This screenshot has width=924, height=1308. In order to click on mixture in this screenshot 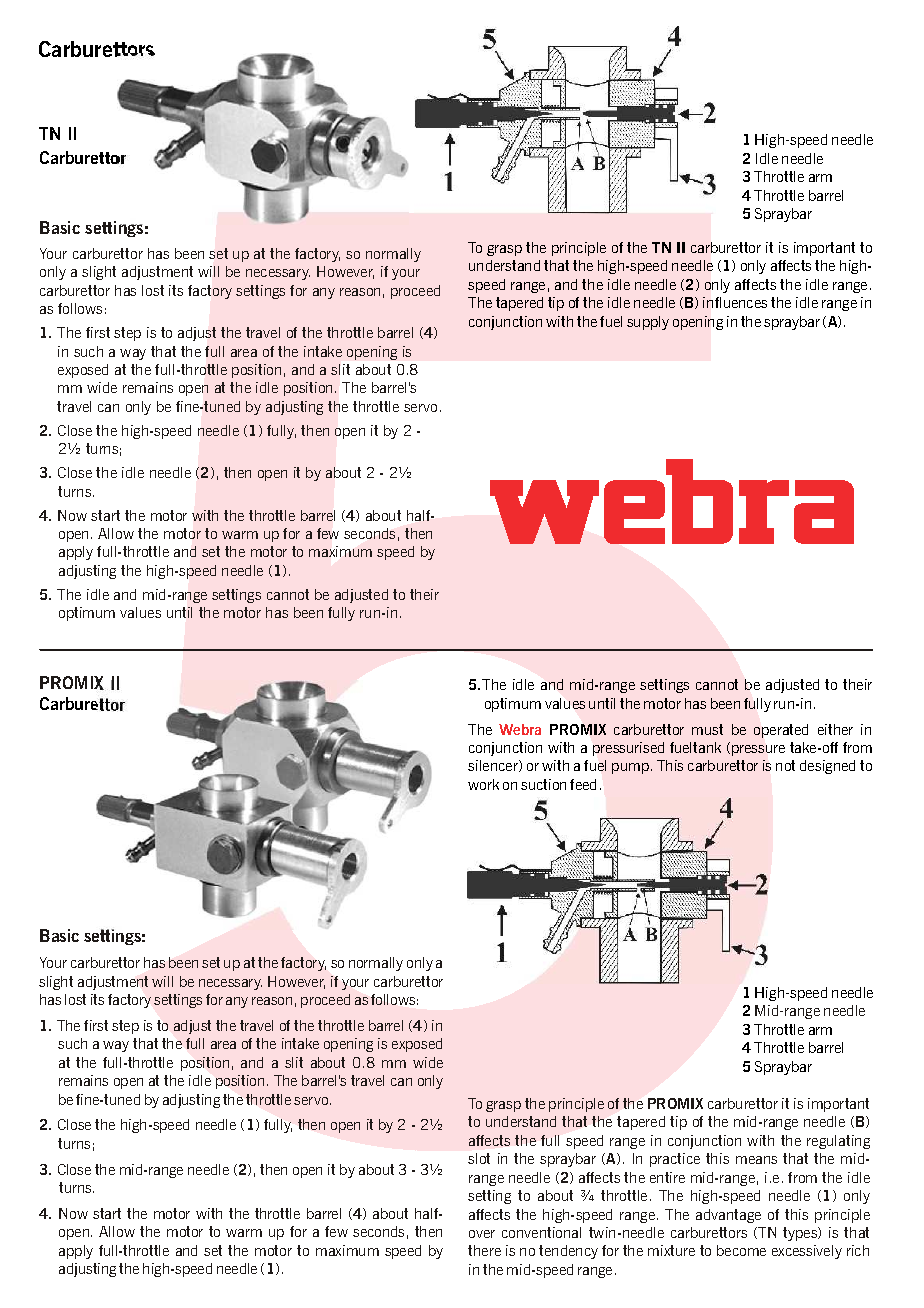, I will do `click(671, 1250)`.
